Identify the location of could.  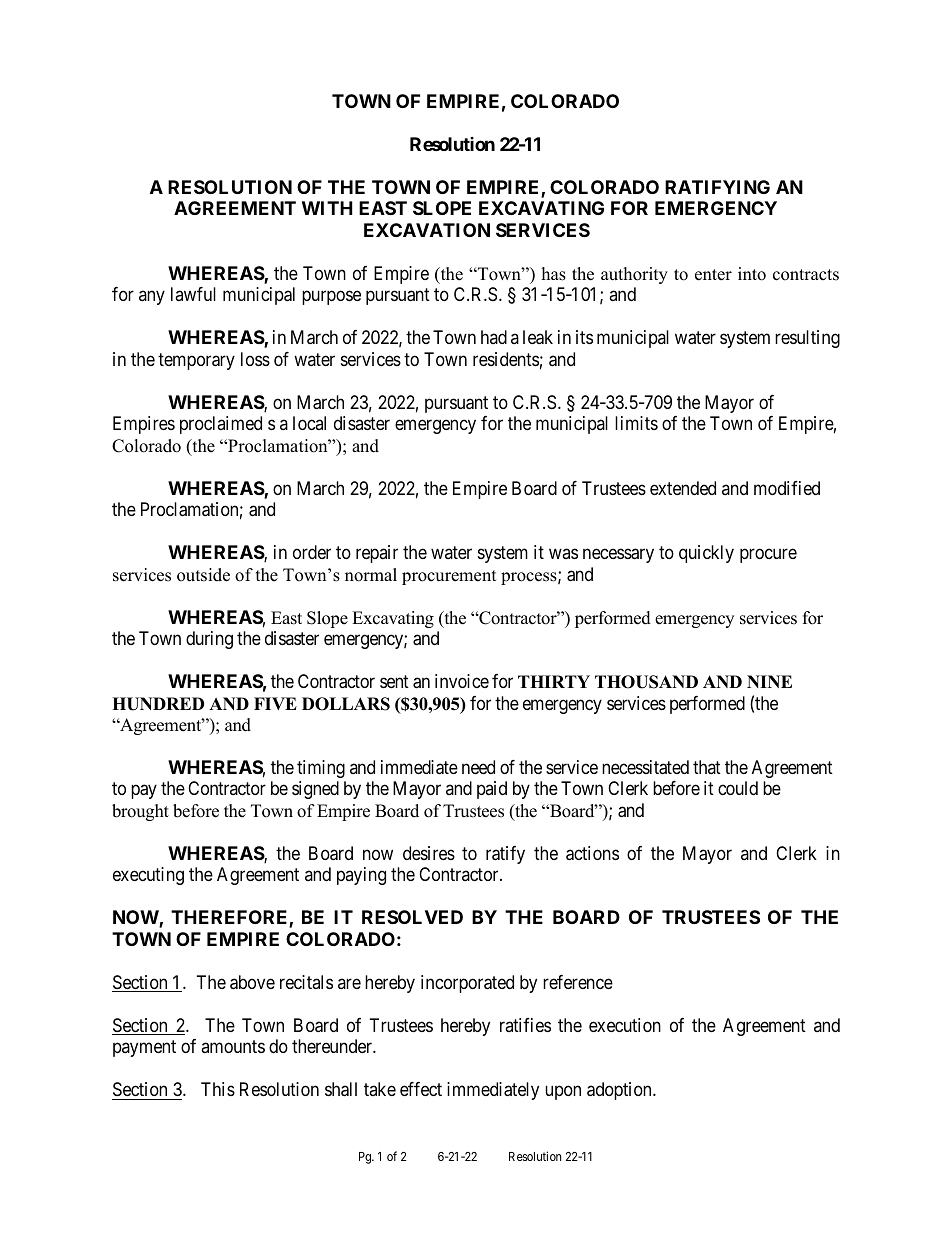
(738, 788).
